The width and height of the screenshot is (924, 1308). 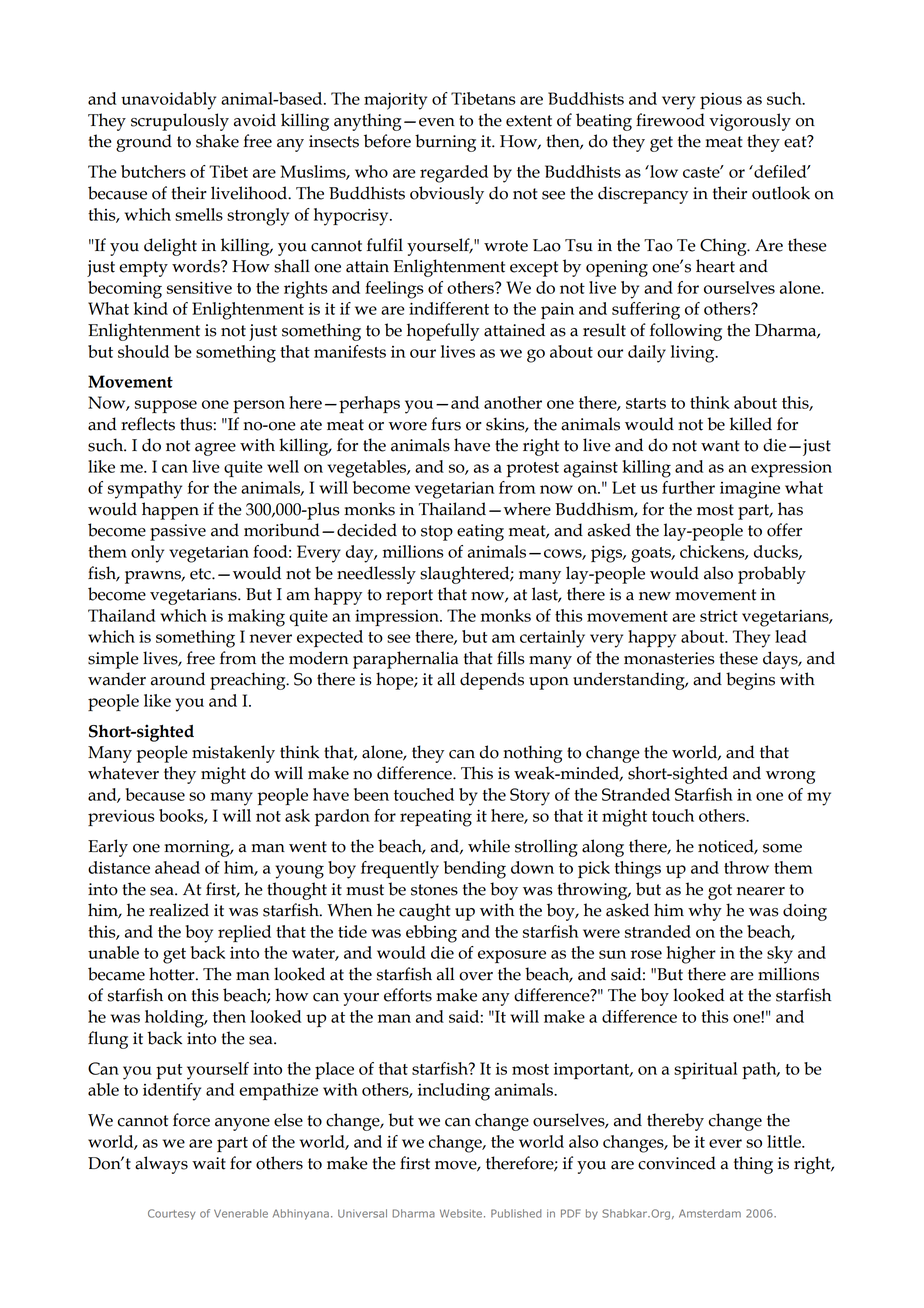 What do you see at coordinates (179, 910) in the screenshot?
I see `realized` at bounding box center [179, 910].
